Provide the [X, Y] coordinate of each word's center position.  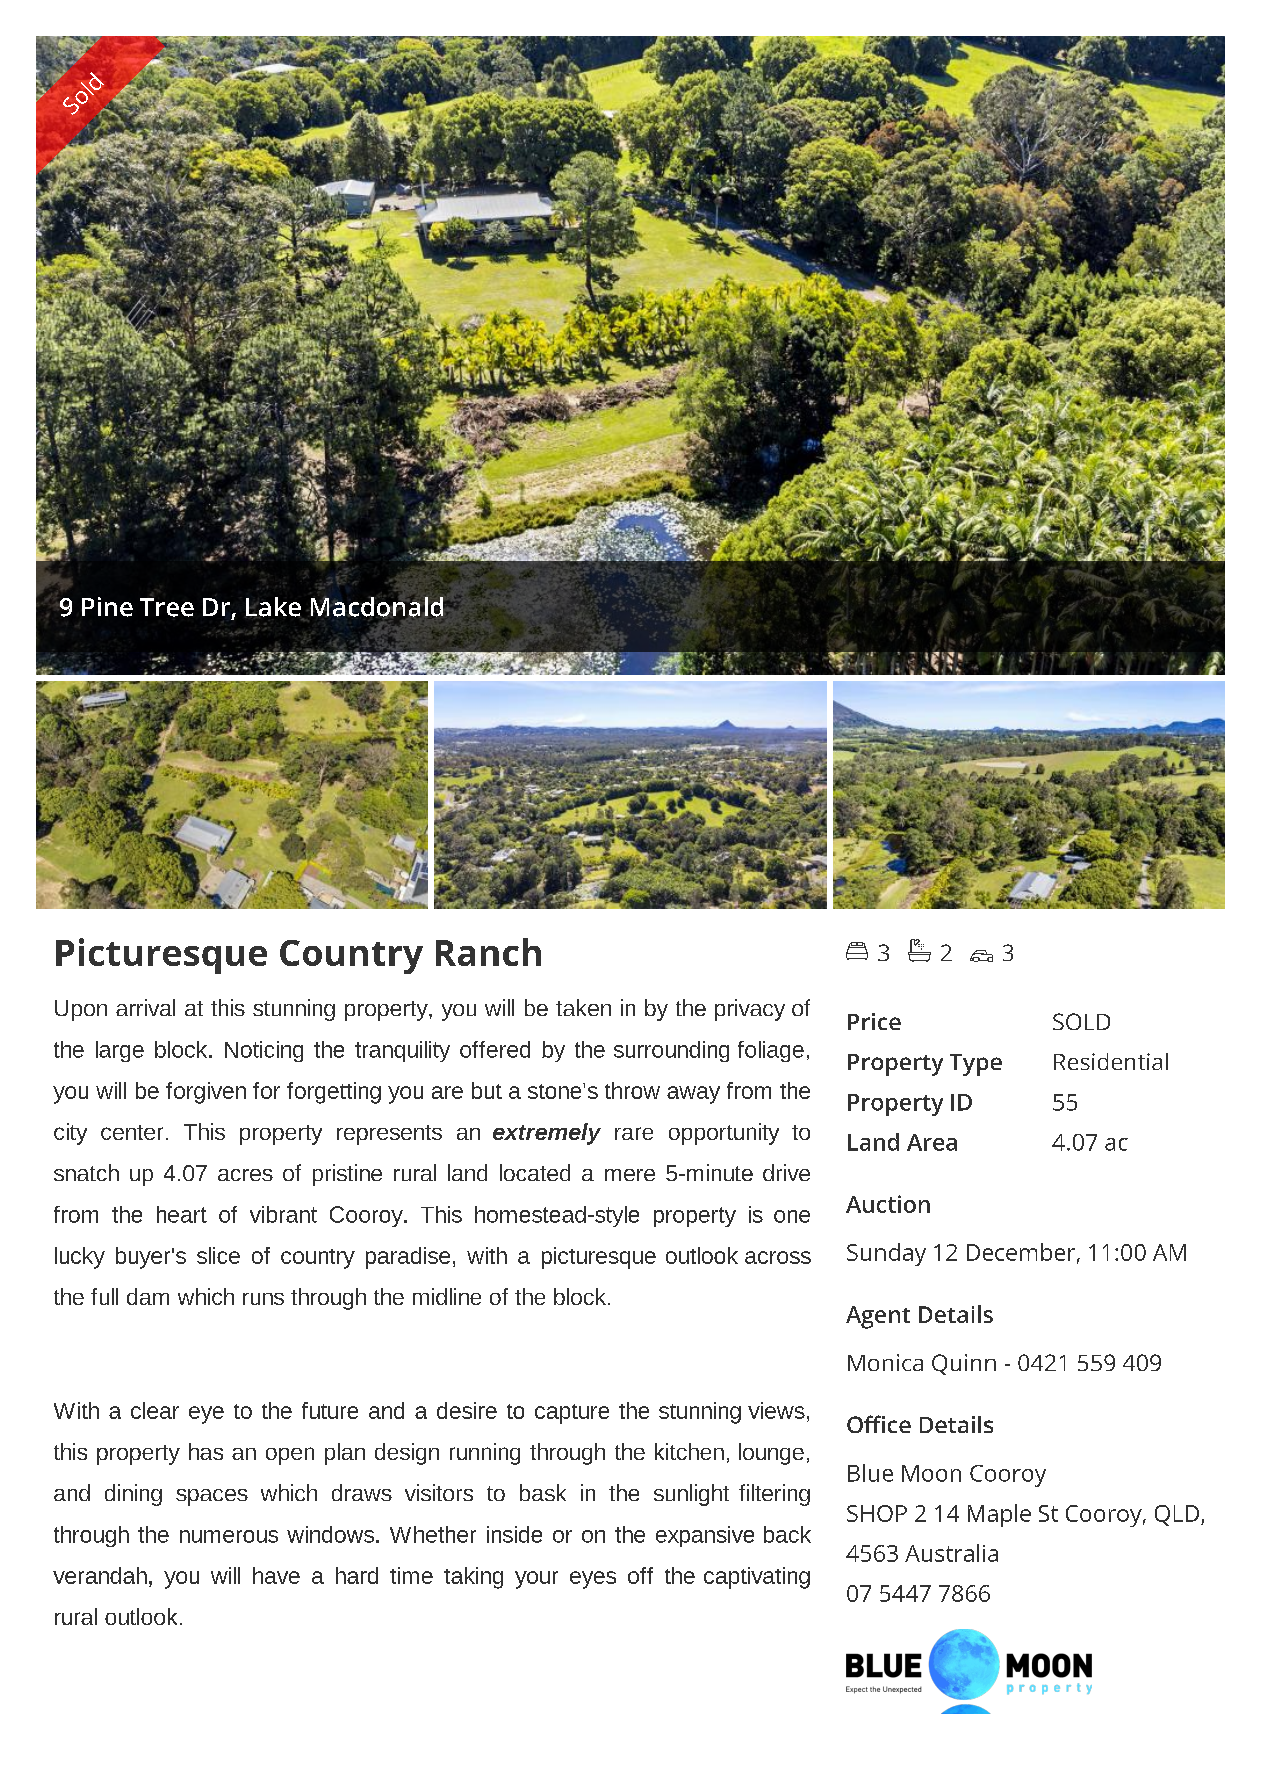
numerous [229, 1536]
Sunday [886, 1254]
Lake [273, 607]
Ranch [488, 952]
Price [874, 1021]
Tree [167, 607]
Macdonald [377, 608]
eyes [593, 1580]
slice [218, 1255]
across [778, 1257]
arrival [145, 1007]
